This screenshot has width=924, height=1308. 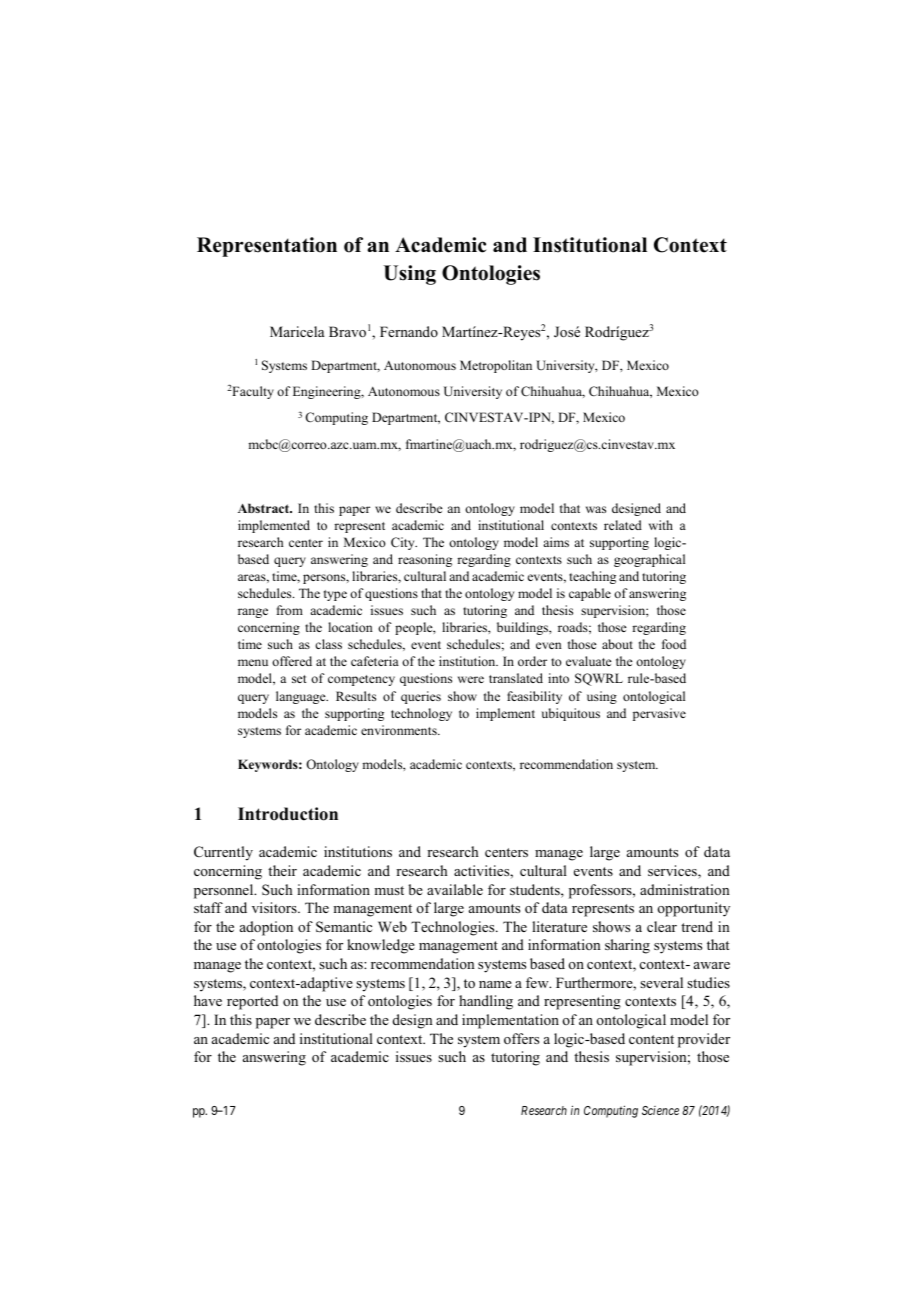 I want to click on available, so click(x=455, y=889).
